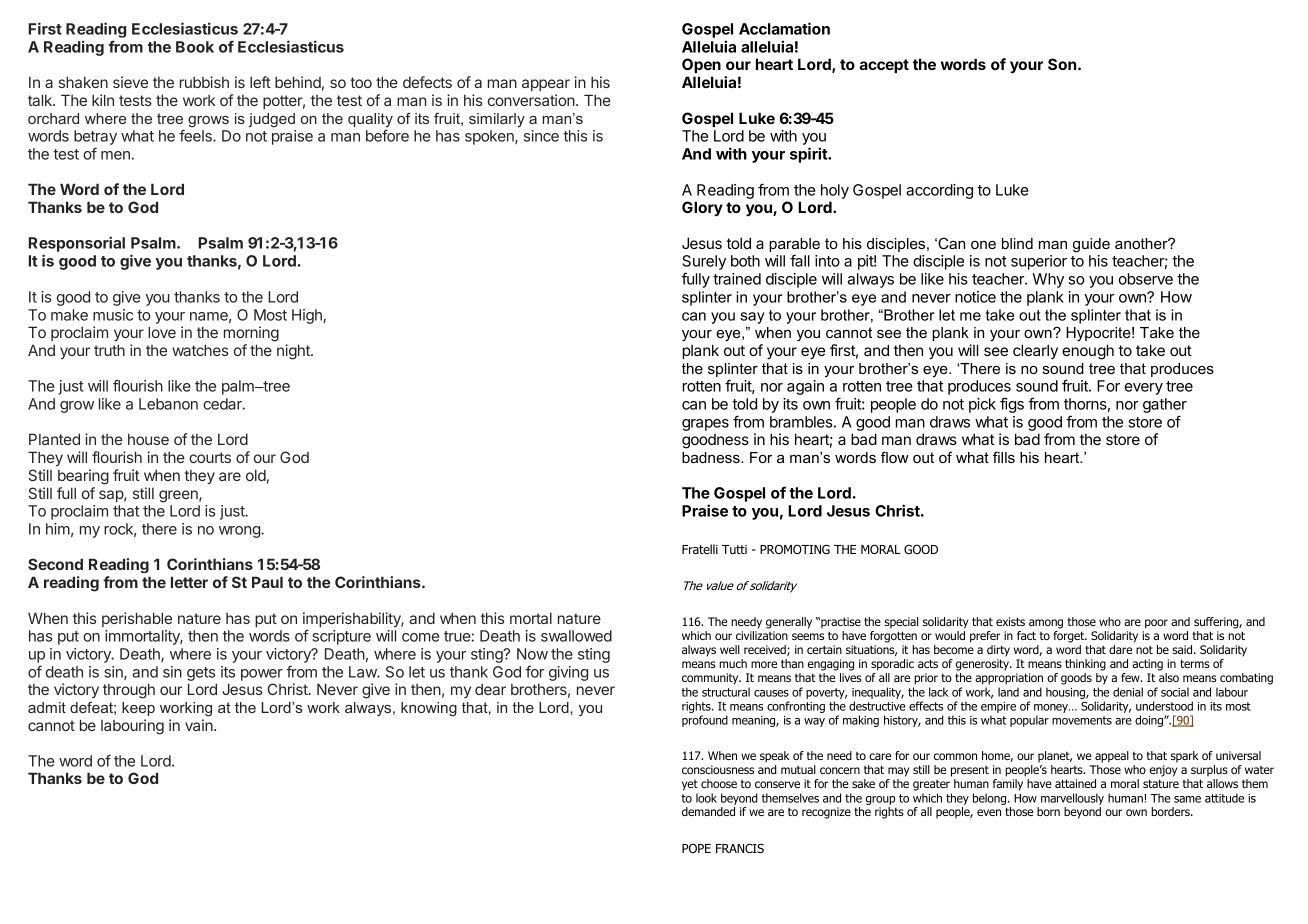  What do you see at coordinates (240, 532) in the screenshot?
I see `wrong` at bounding box center [240, 532].
